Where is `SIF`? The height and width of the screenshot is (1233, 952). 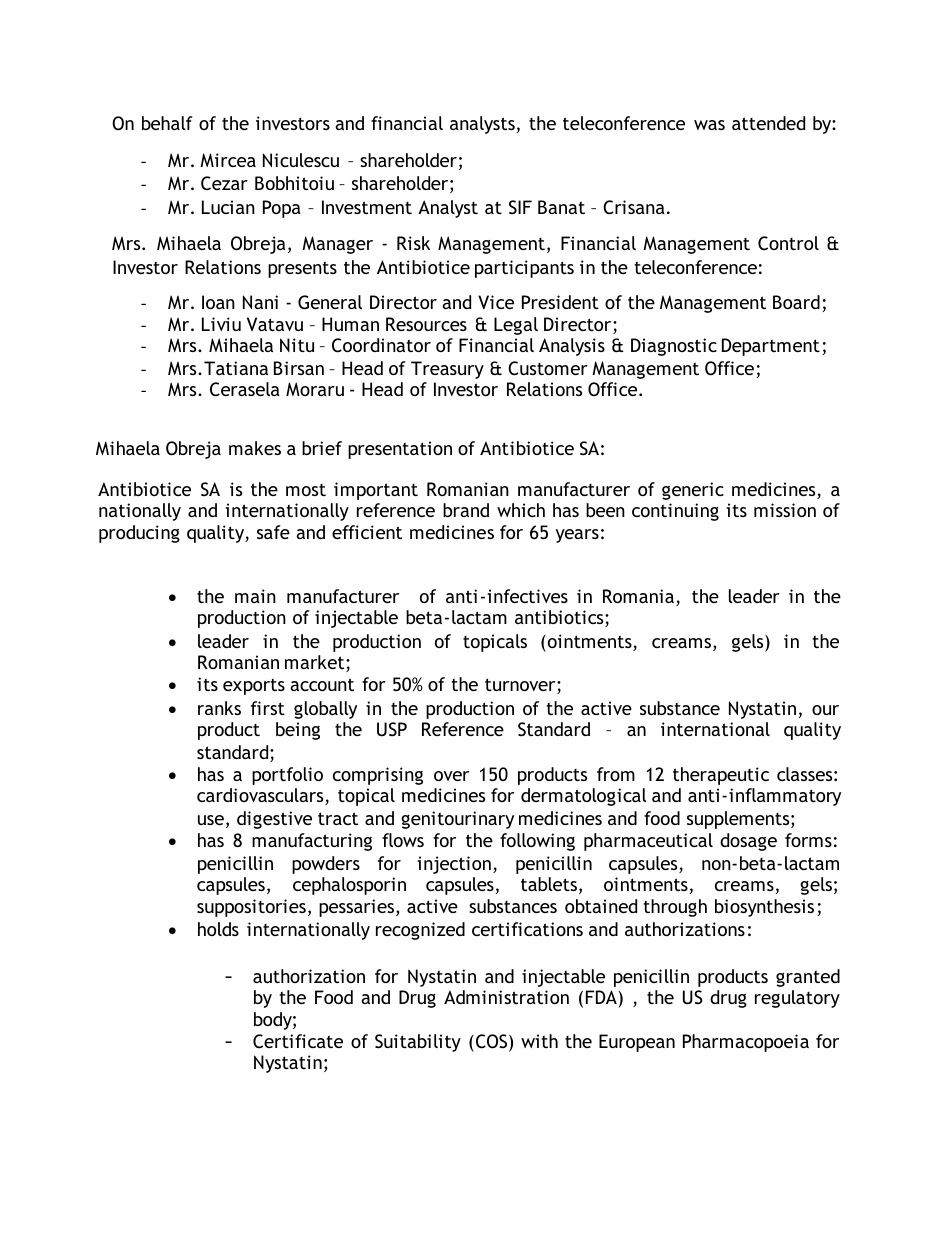 SIF is located at coordinates (520, 207).
